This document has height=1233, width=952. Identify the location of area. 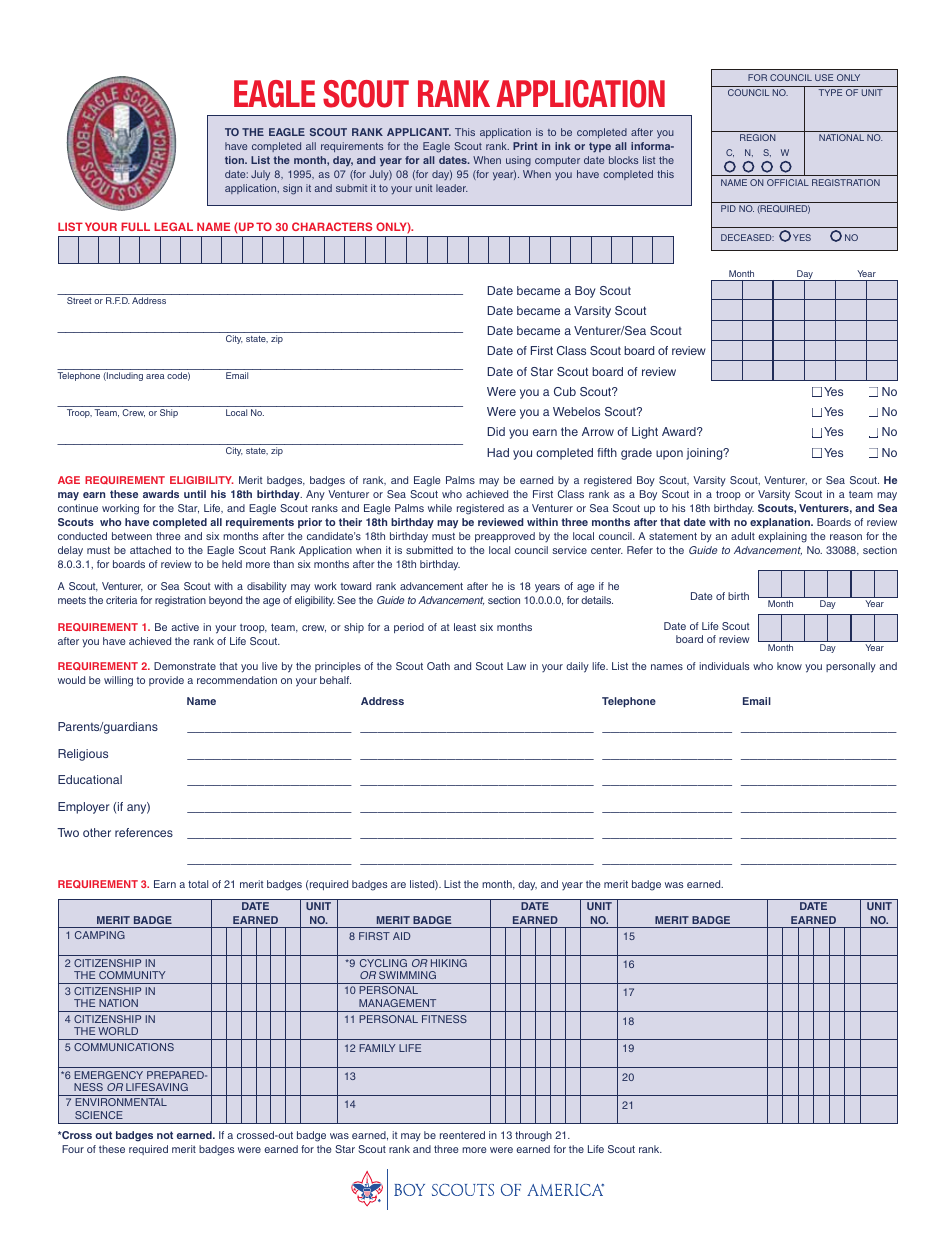
(155, 376).
